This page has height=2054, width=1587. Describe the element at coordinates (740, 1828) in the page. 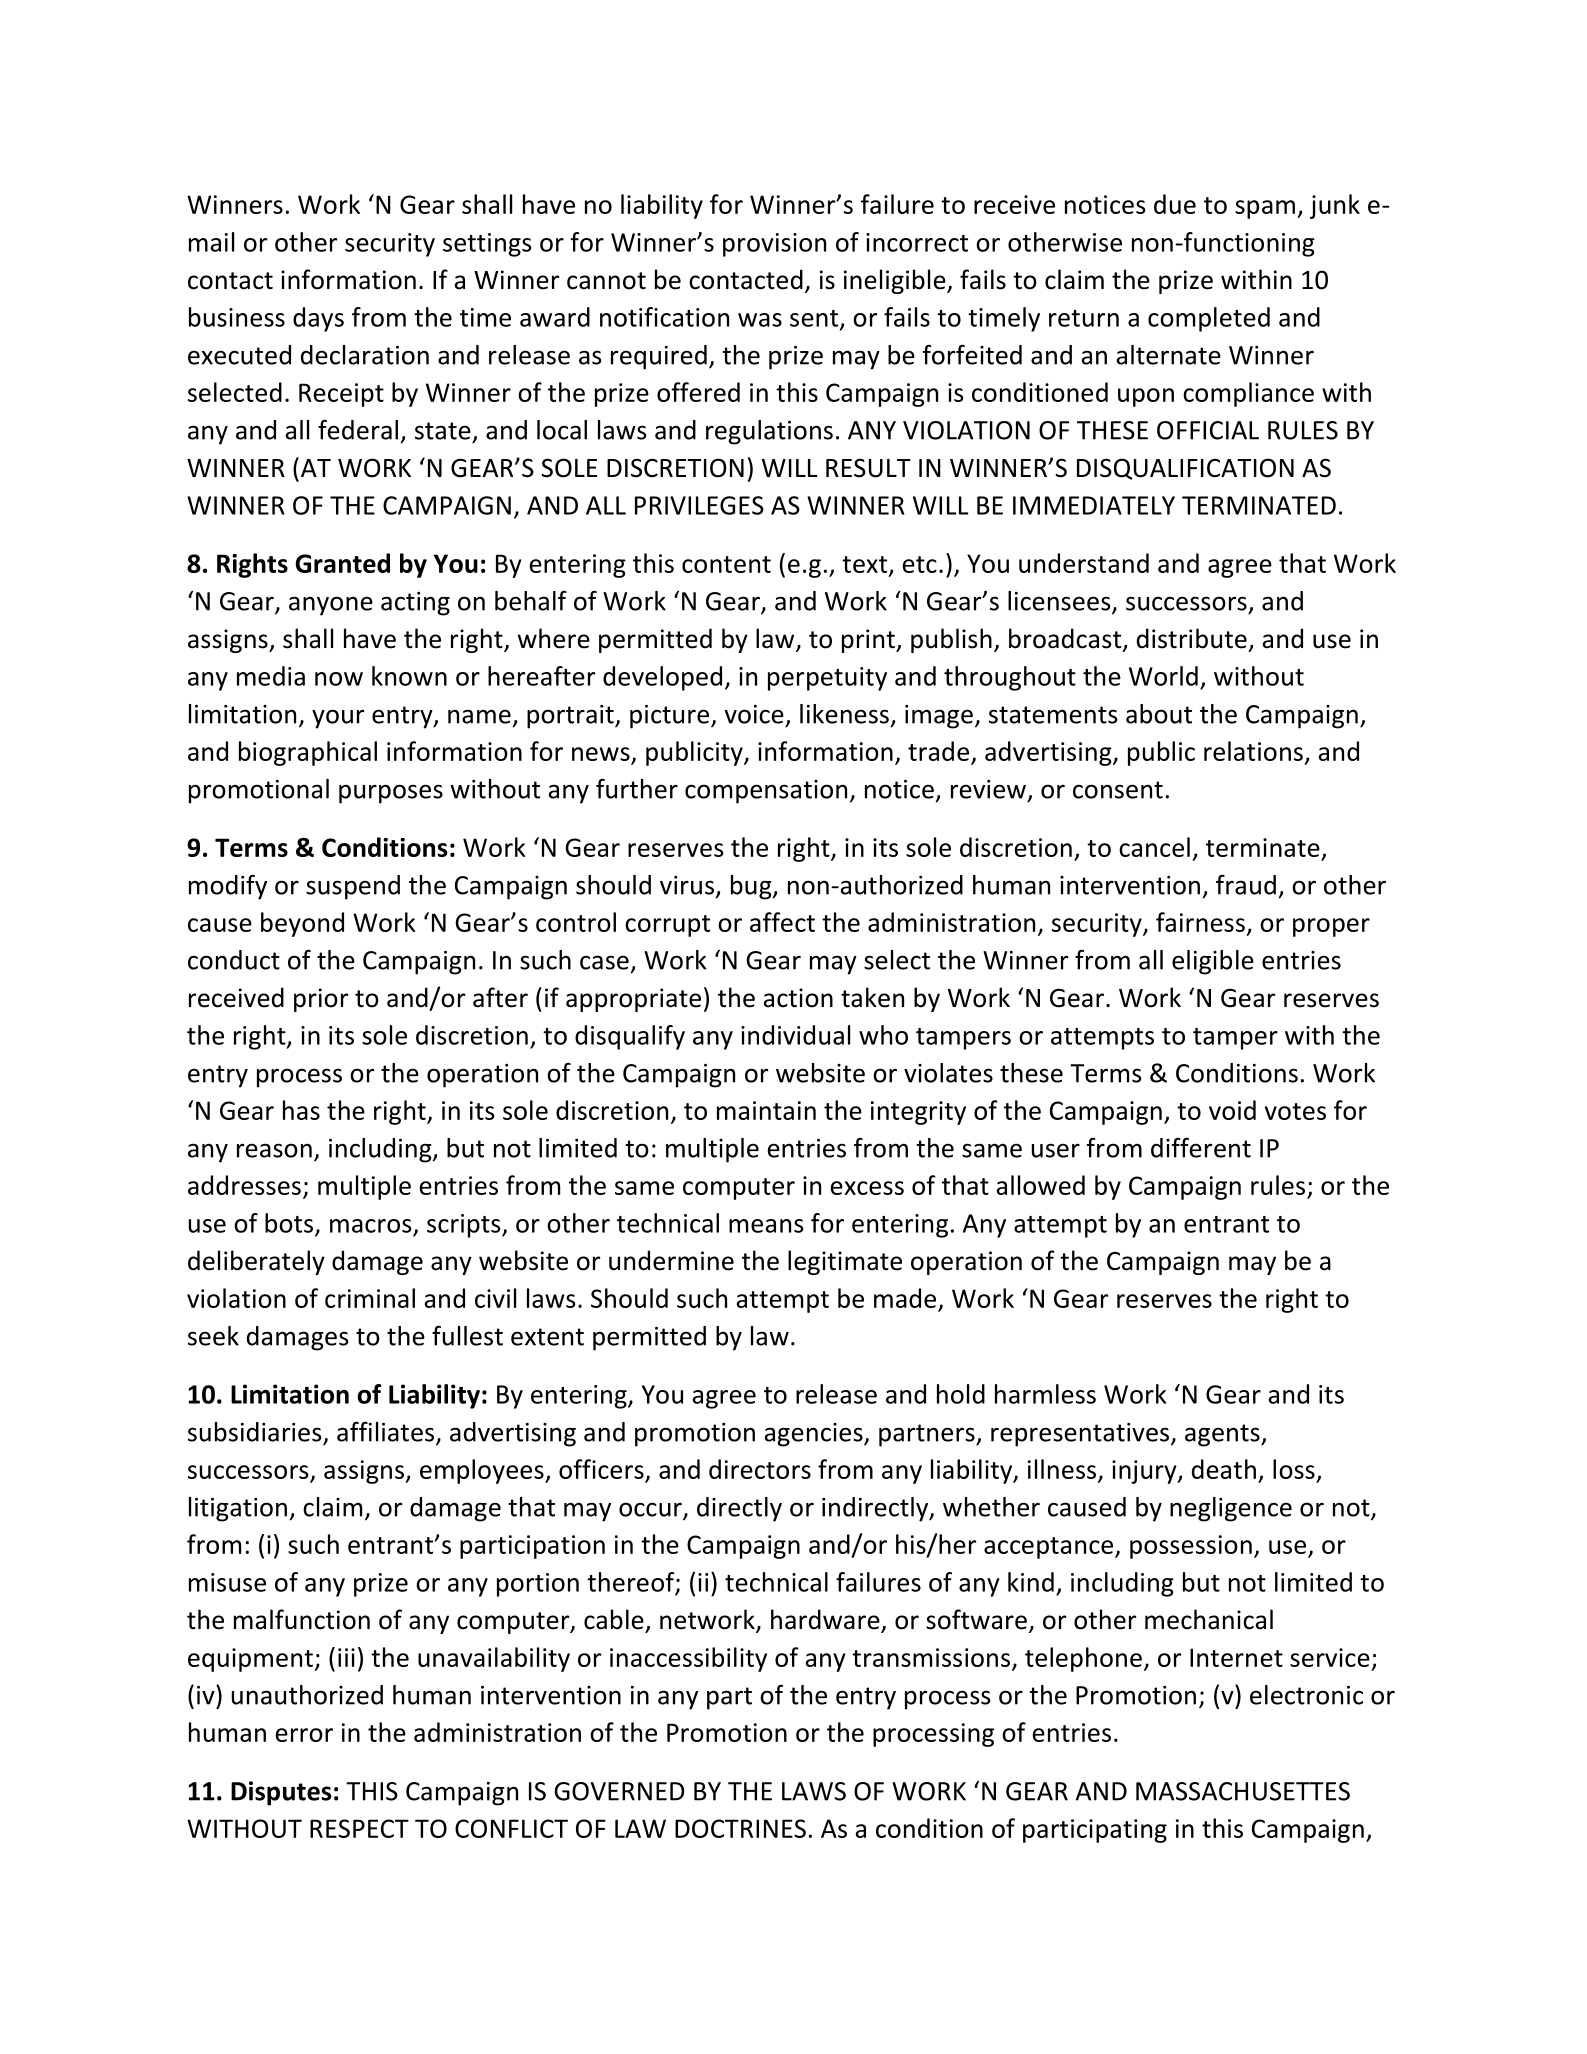

I see `DOCTRINES` at that location.
